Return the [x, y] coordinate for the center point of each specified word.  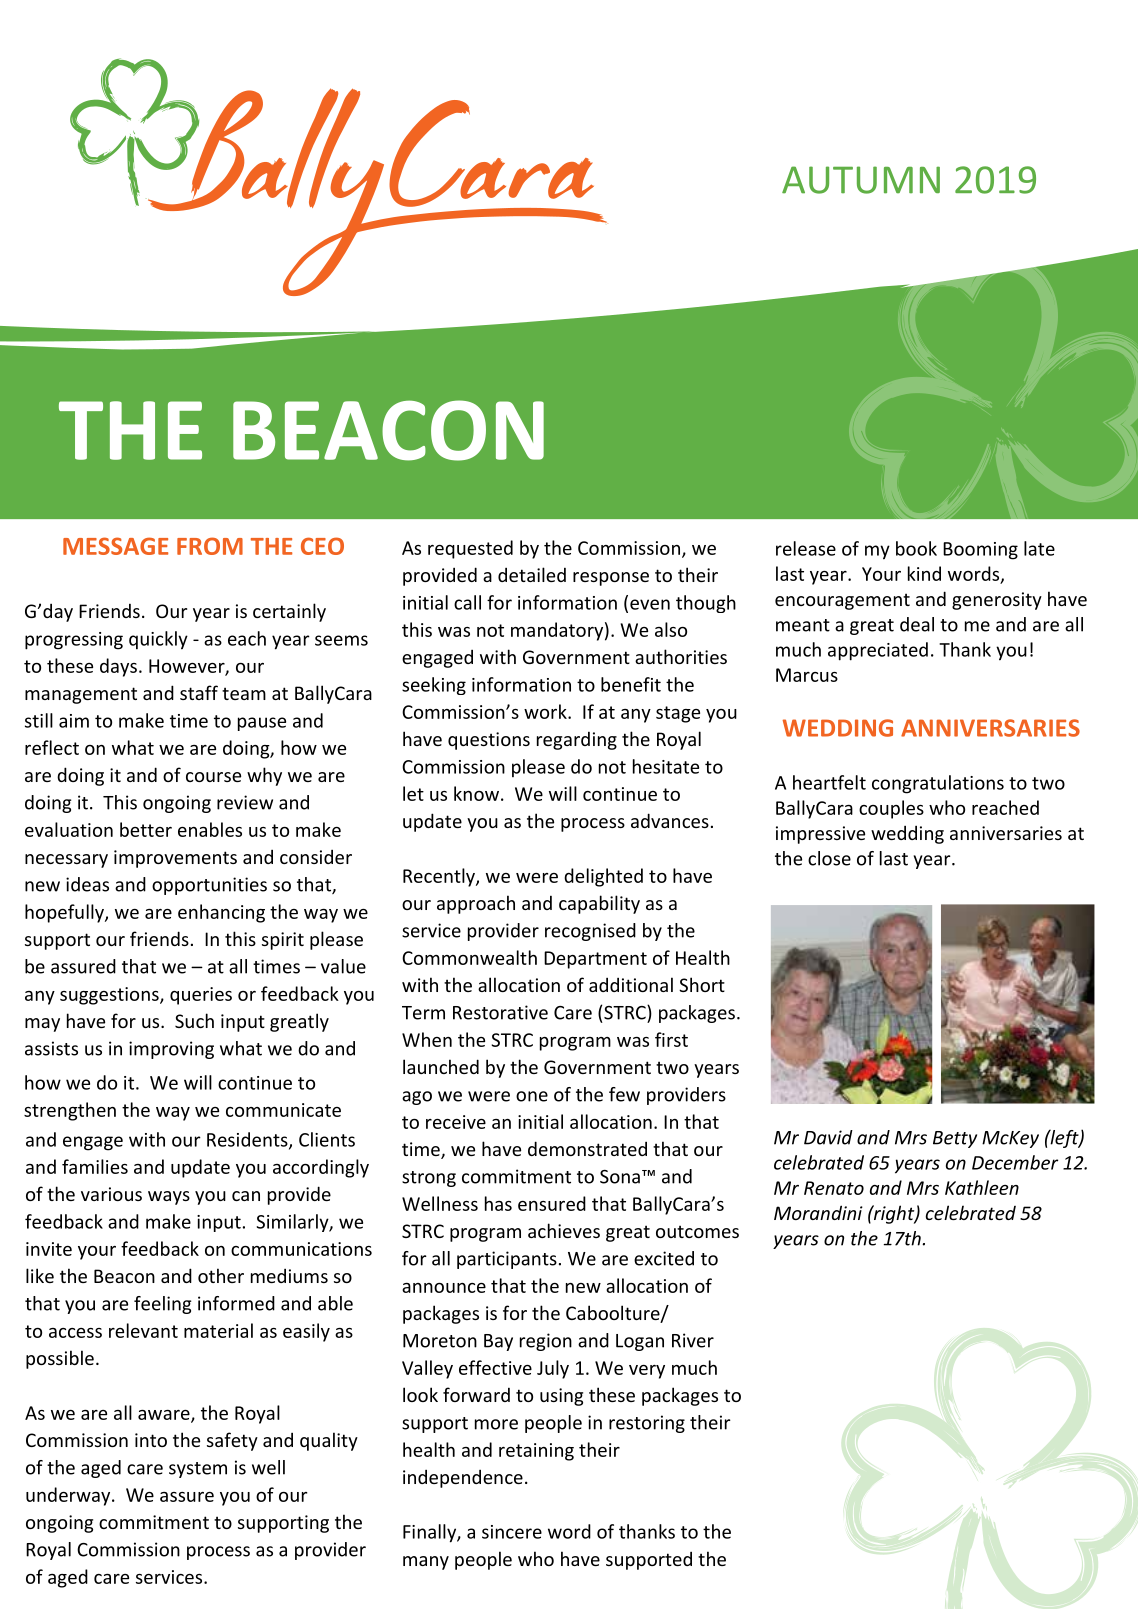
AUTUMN [861, 180]
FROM [210, 546]
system [198, 1470]
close [829, 858]
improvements [175, 859]
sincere [512, 1532]
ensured [552, 1203]
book [916, 548]
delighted [603, 877]
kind [924, 573]
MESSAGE [115, 546]
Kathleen [982, 1187]
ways [169, 1198]
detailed [532, 574]
